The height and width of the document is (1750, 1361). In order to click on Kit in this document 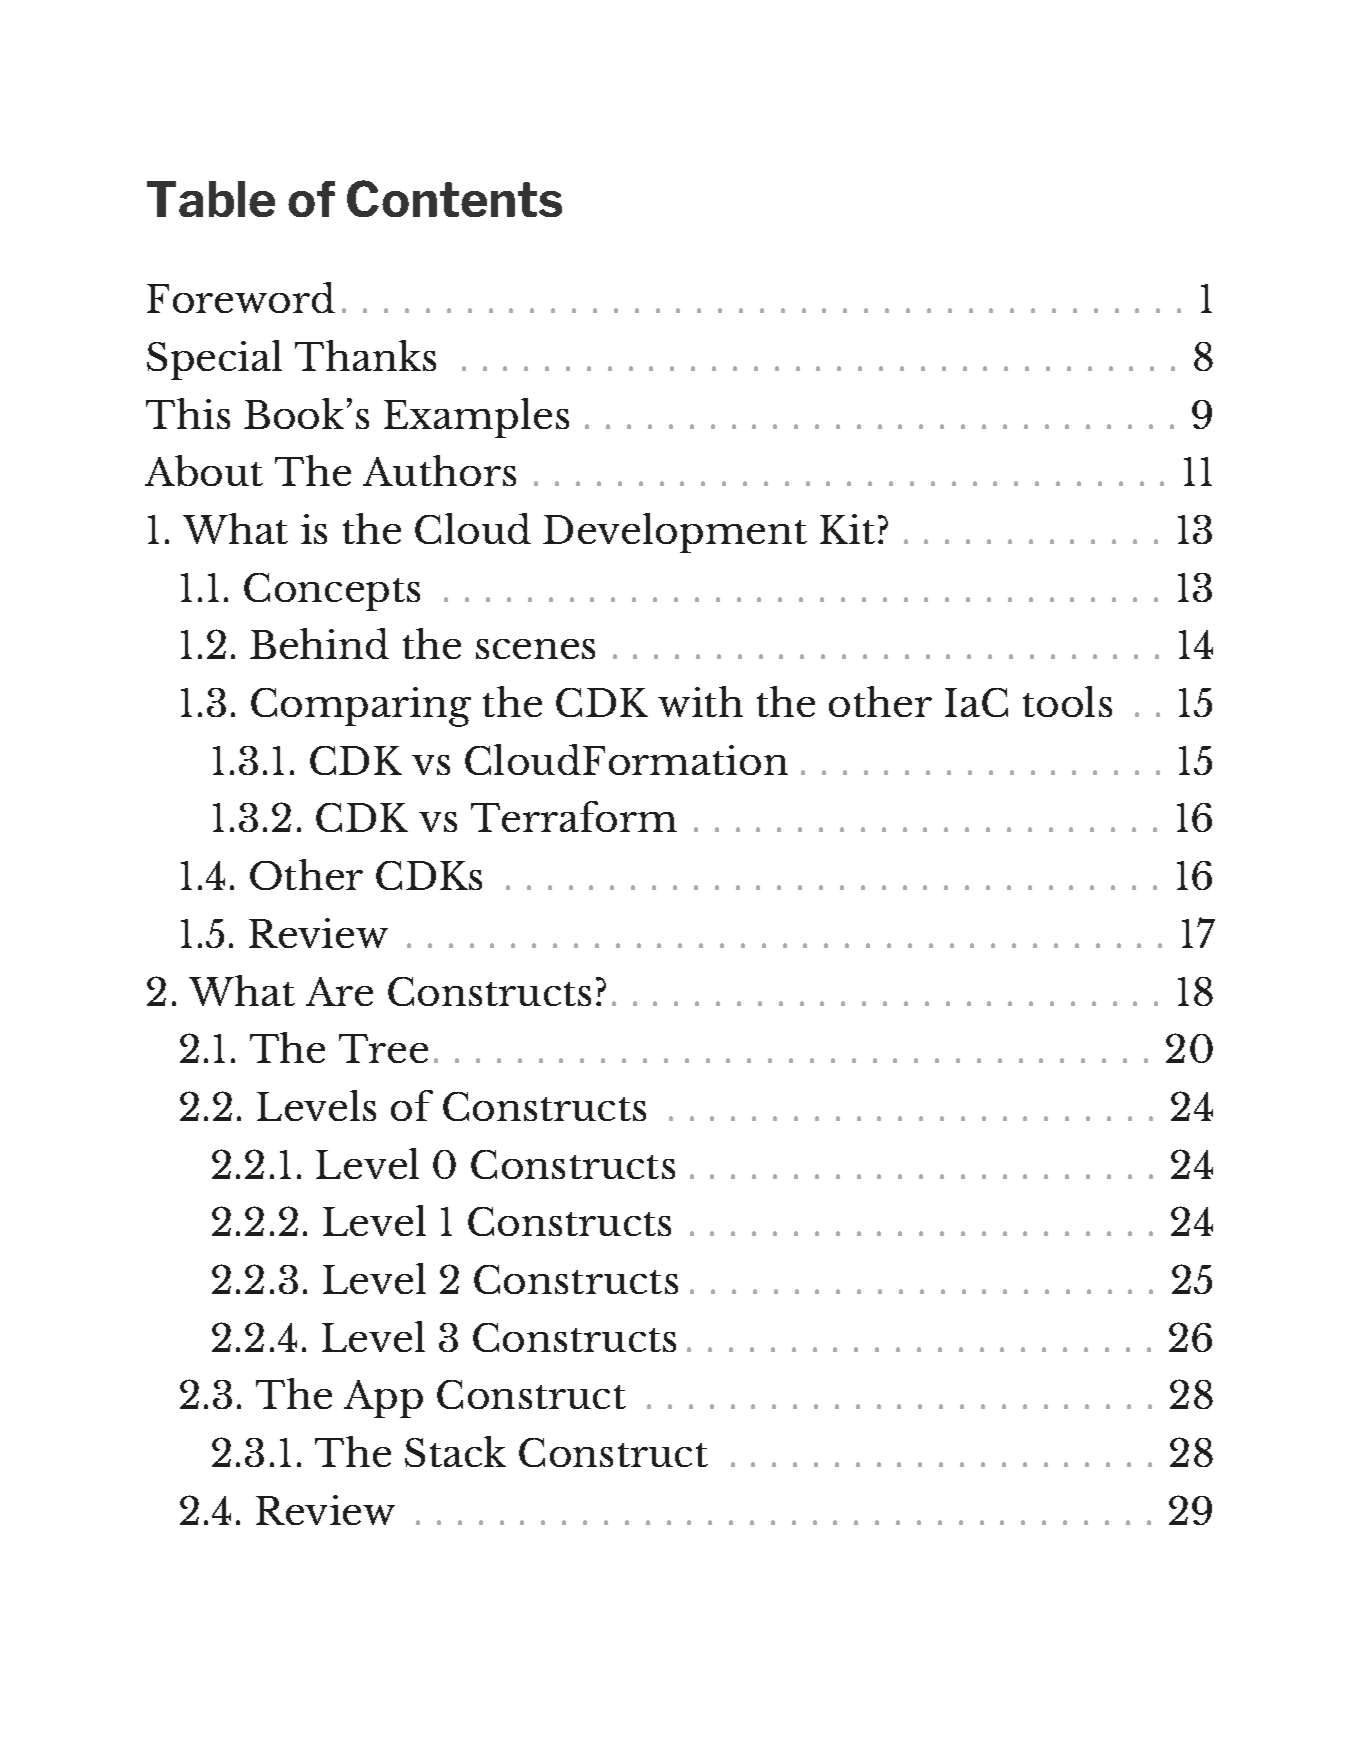, I will do `click(847, 529)`.
